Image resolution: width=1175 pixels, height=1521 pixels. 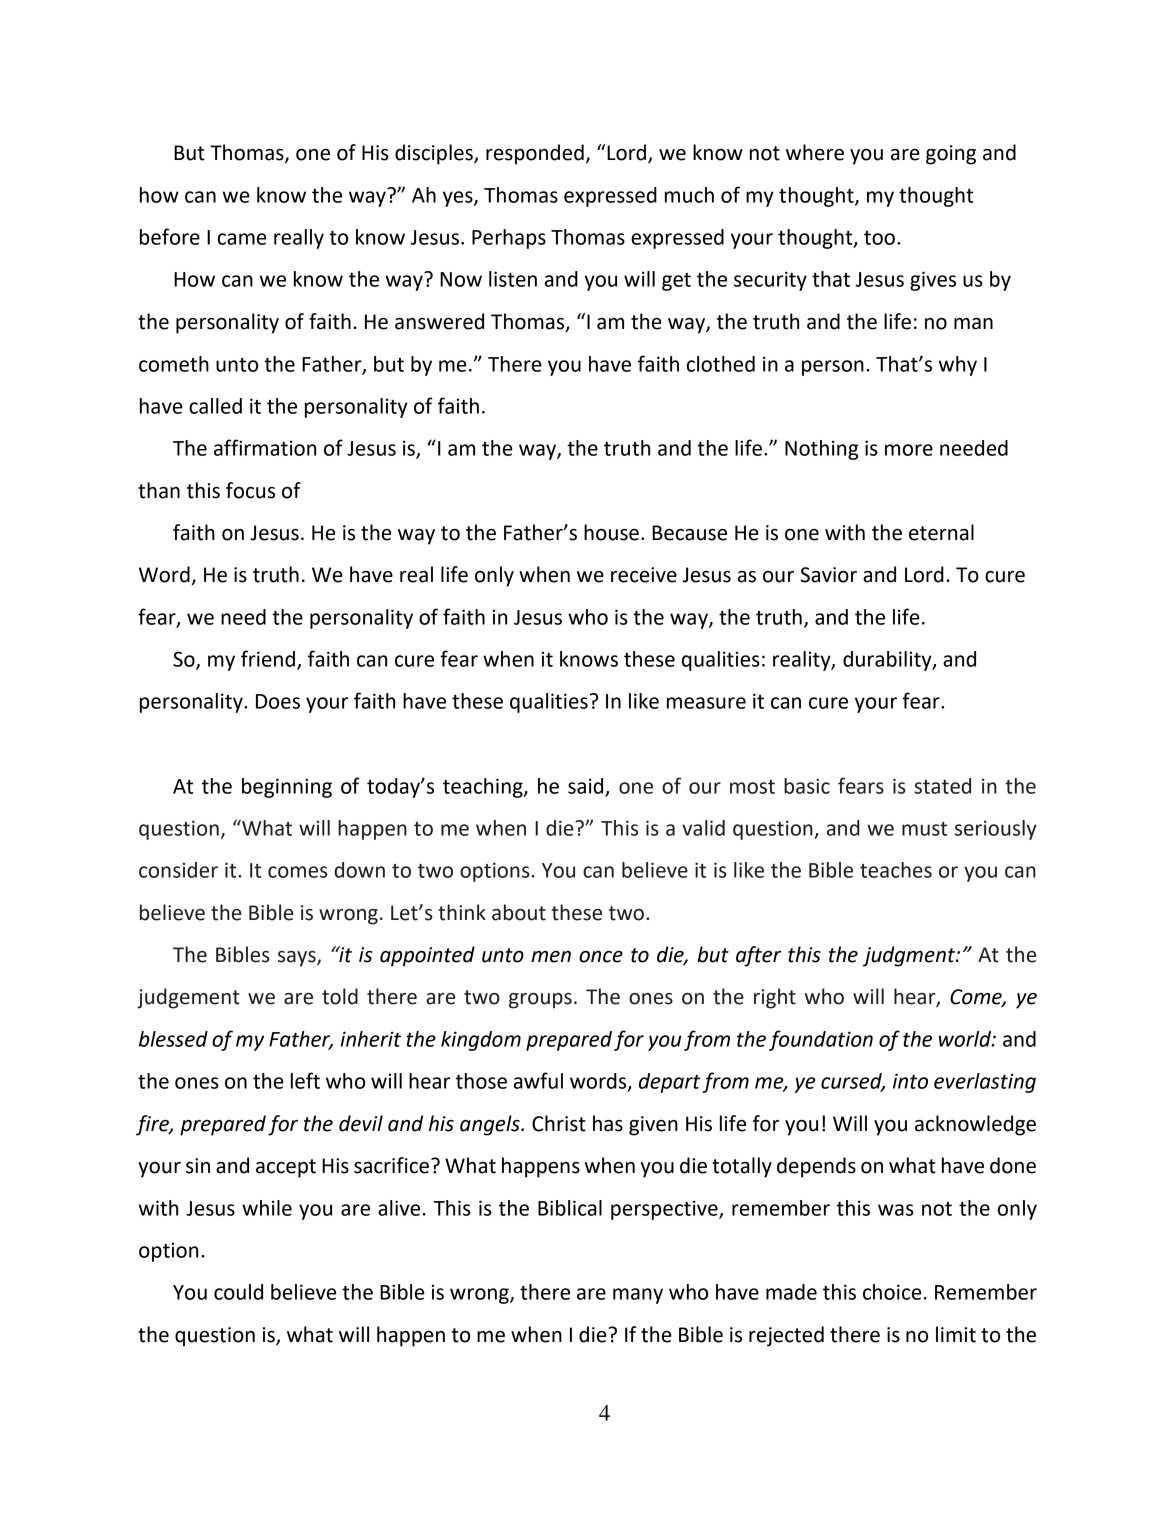 What do you see at coordinates (535, 154) in the screenshot?
I see `responded` at bounding box center [535, 154].
